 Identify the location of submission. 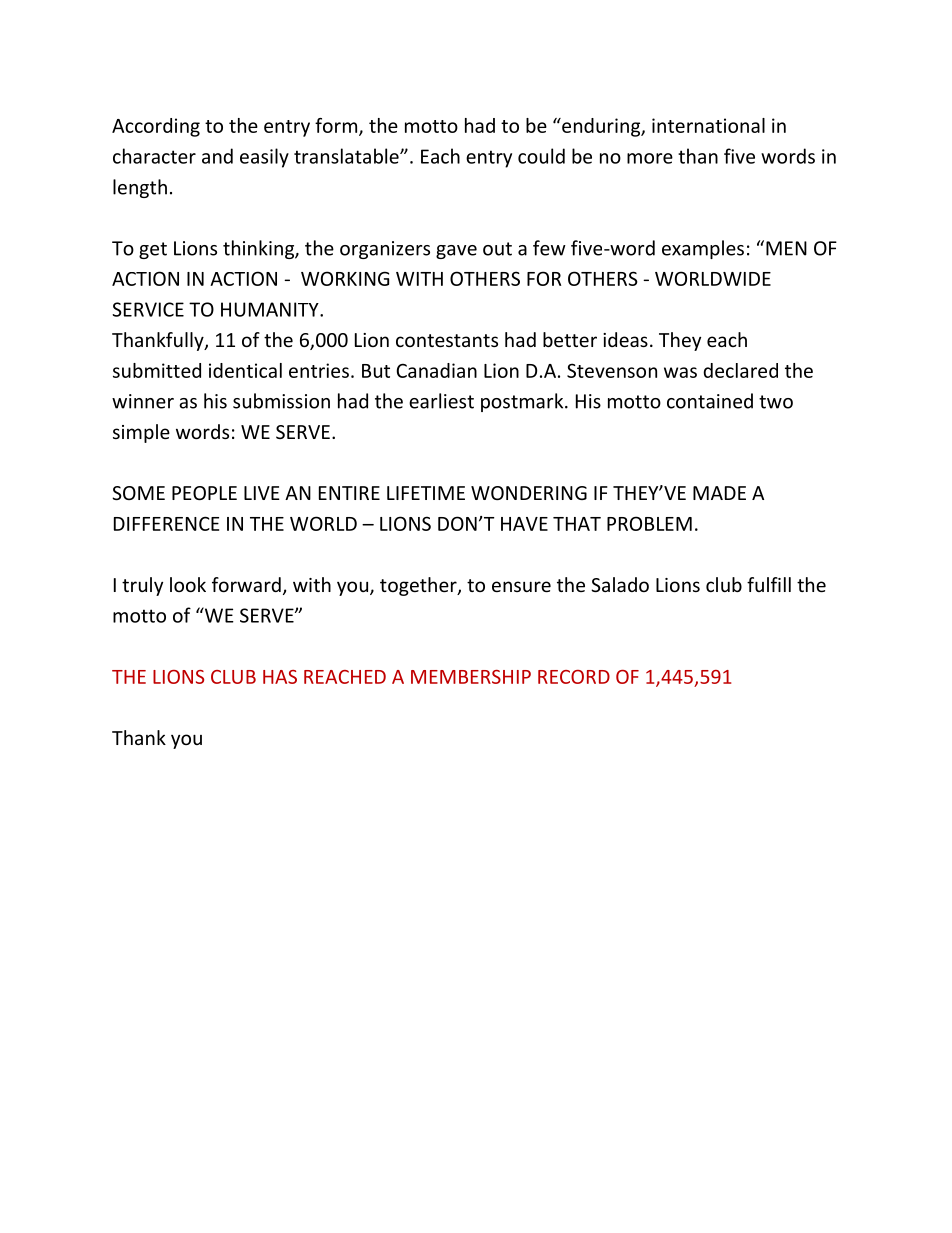
(281, 401).
